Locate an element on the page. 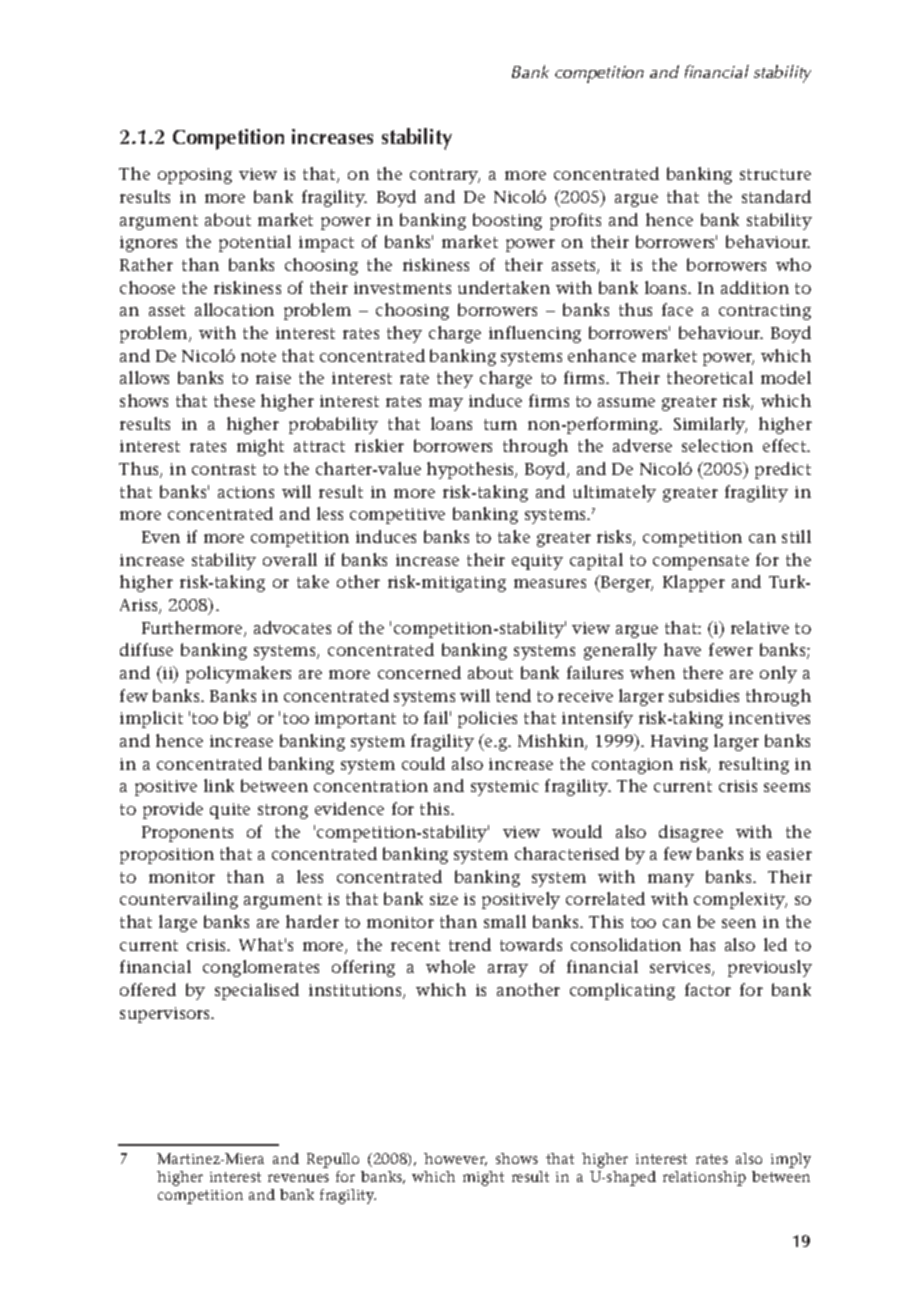 This page has height=1316, width=921. size is located at coordinates (444, 899).
